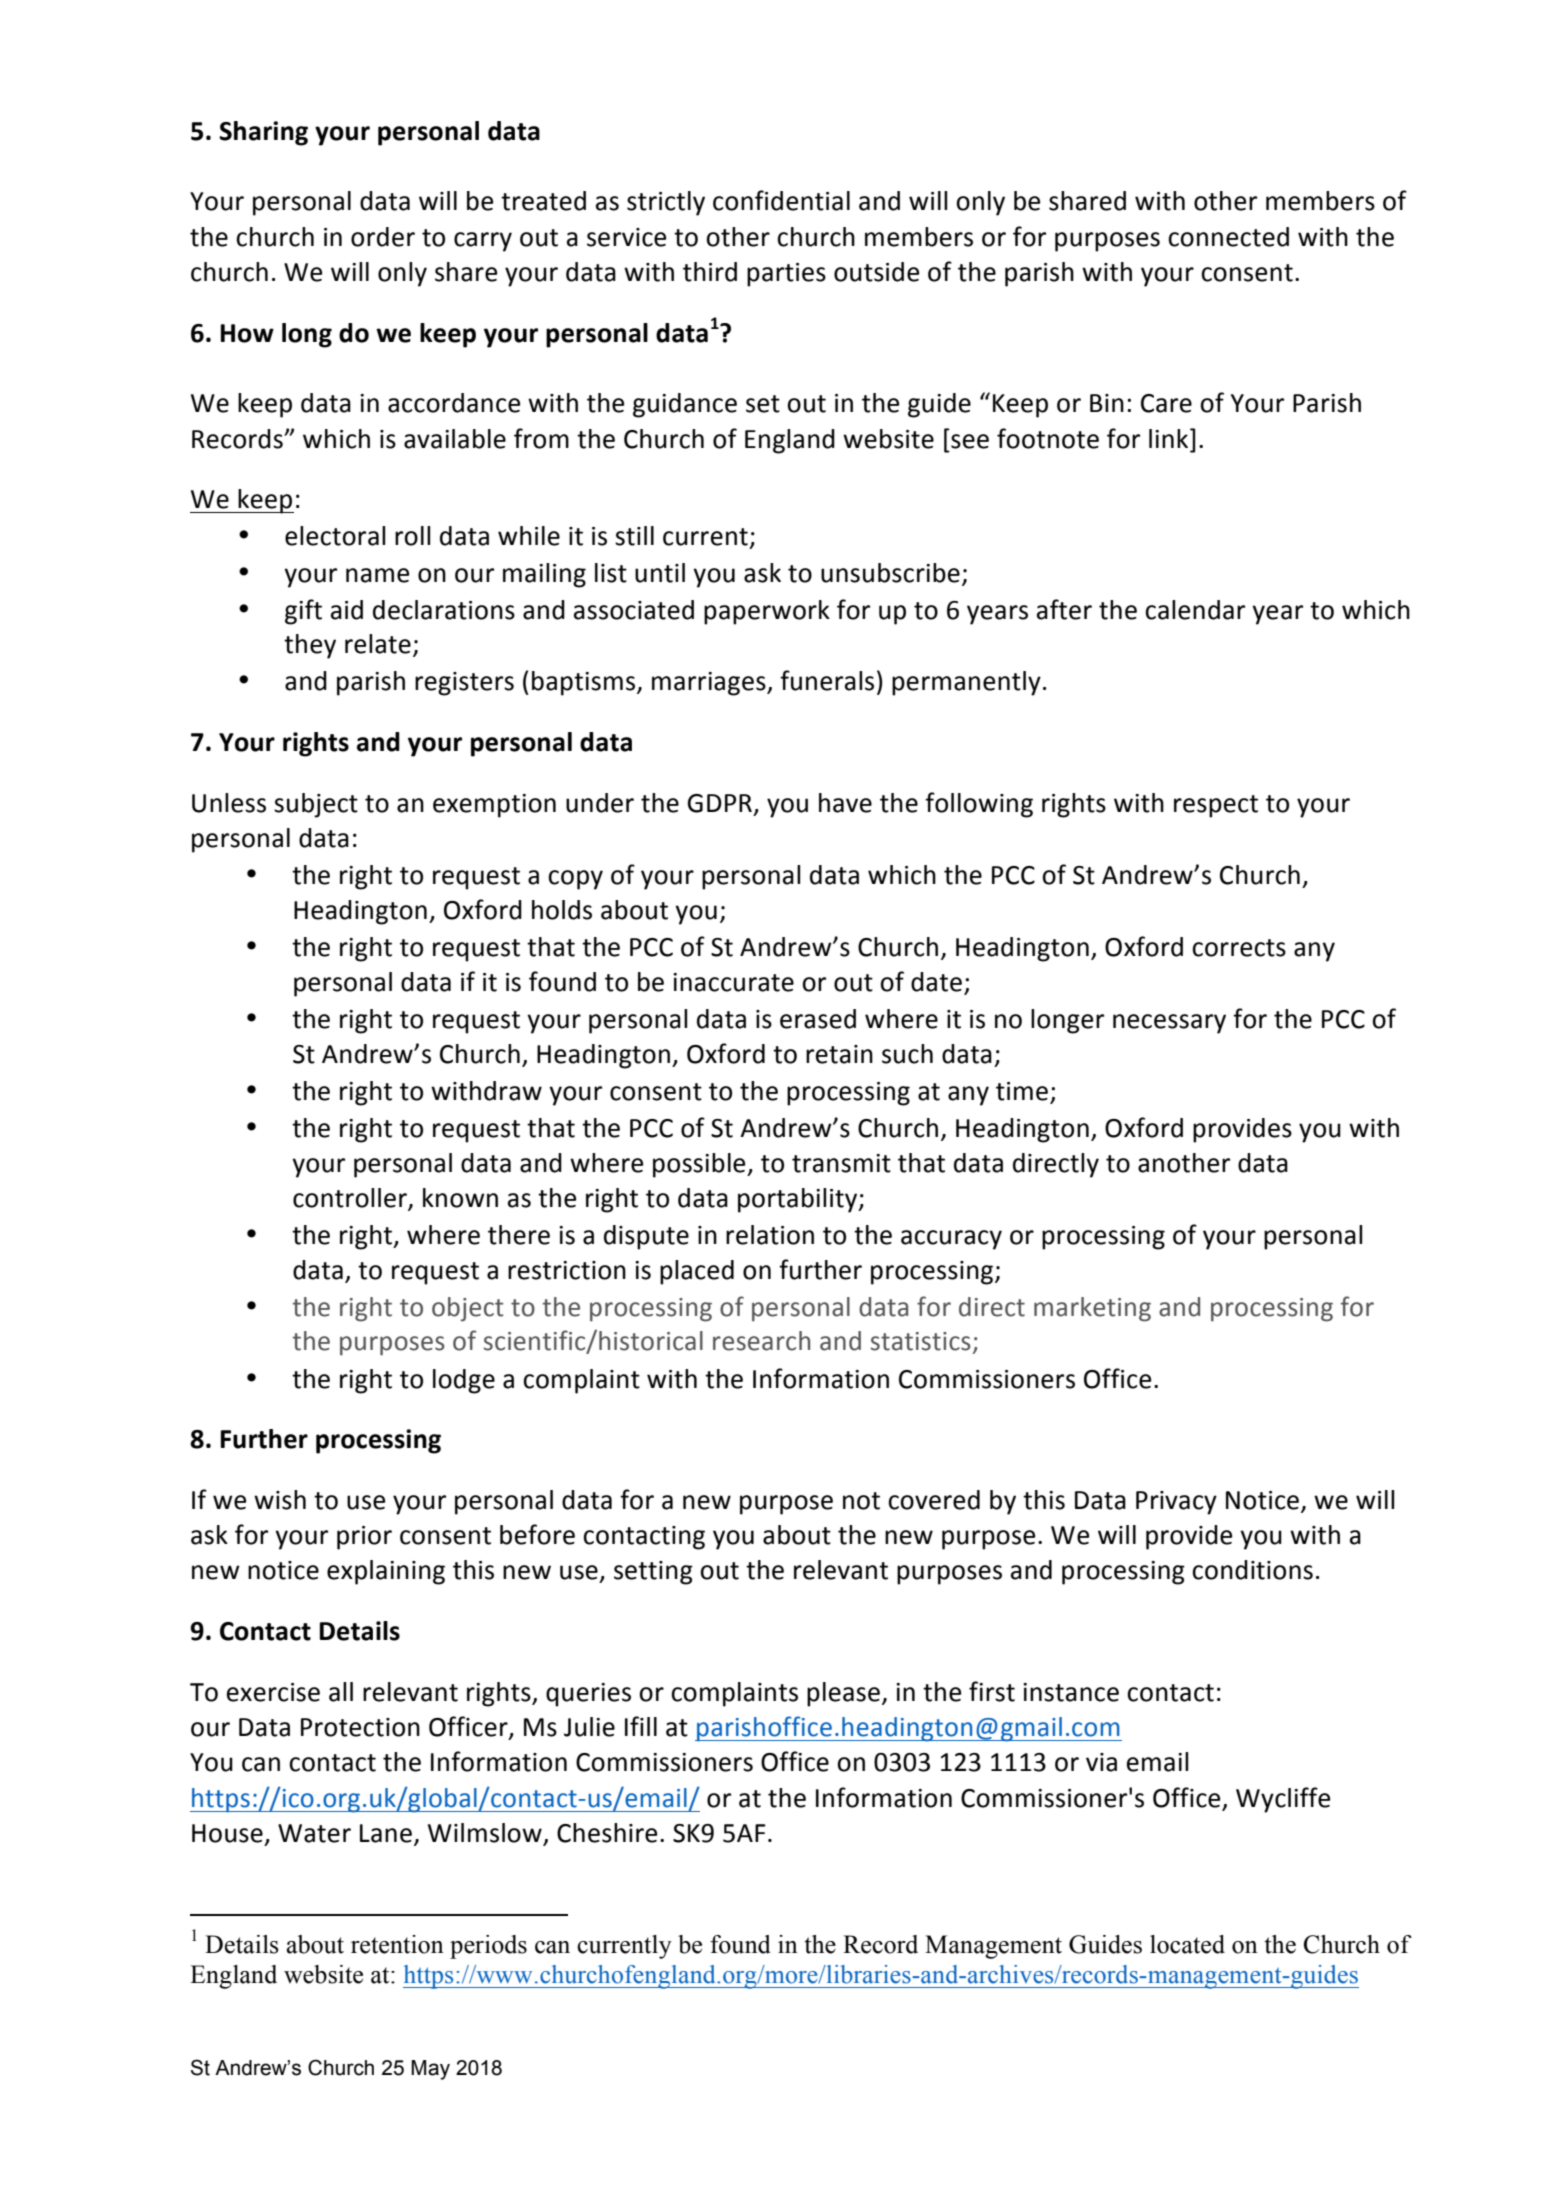 This screenshot has width=1561, height=2207. I want to click on Privacy, so click(1176, 1503).
